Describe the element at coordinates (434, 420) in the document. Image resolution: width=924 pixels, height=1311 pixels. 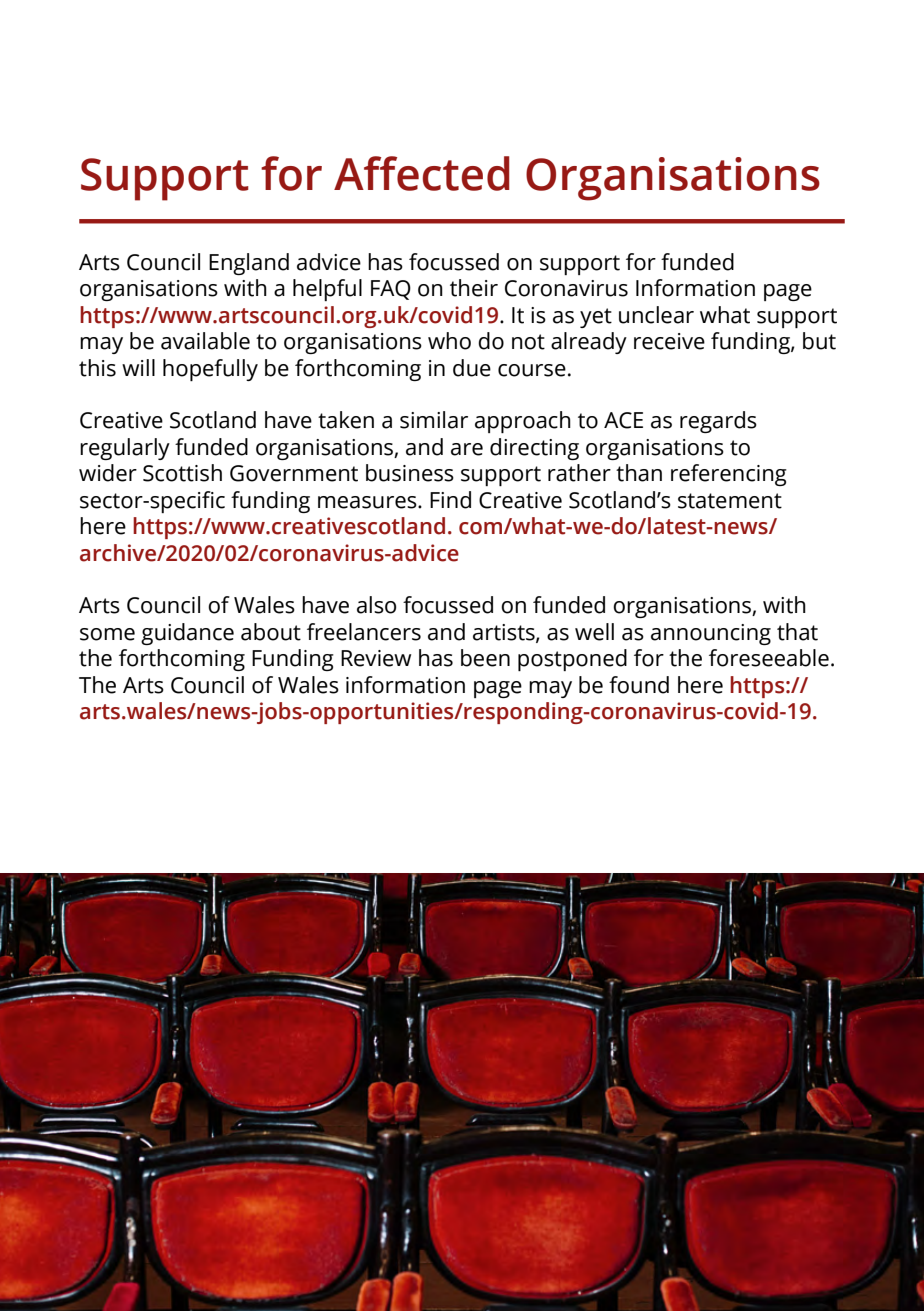
I see `similar` at that location.
